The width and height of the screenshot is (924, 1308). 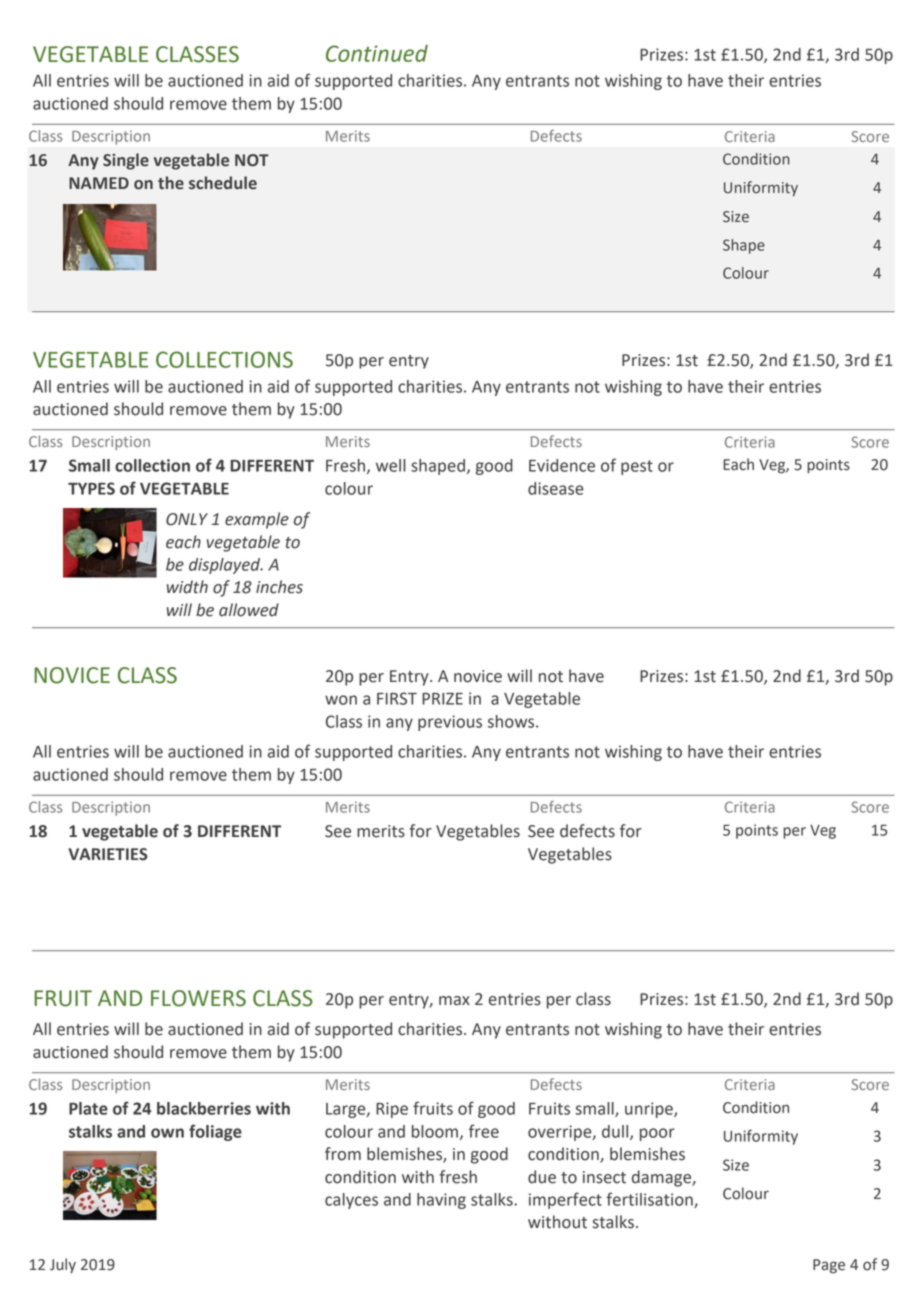 I want to click on having, so click(x=441, y=1201).
